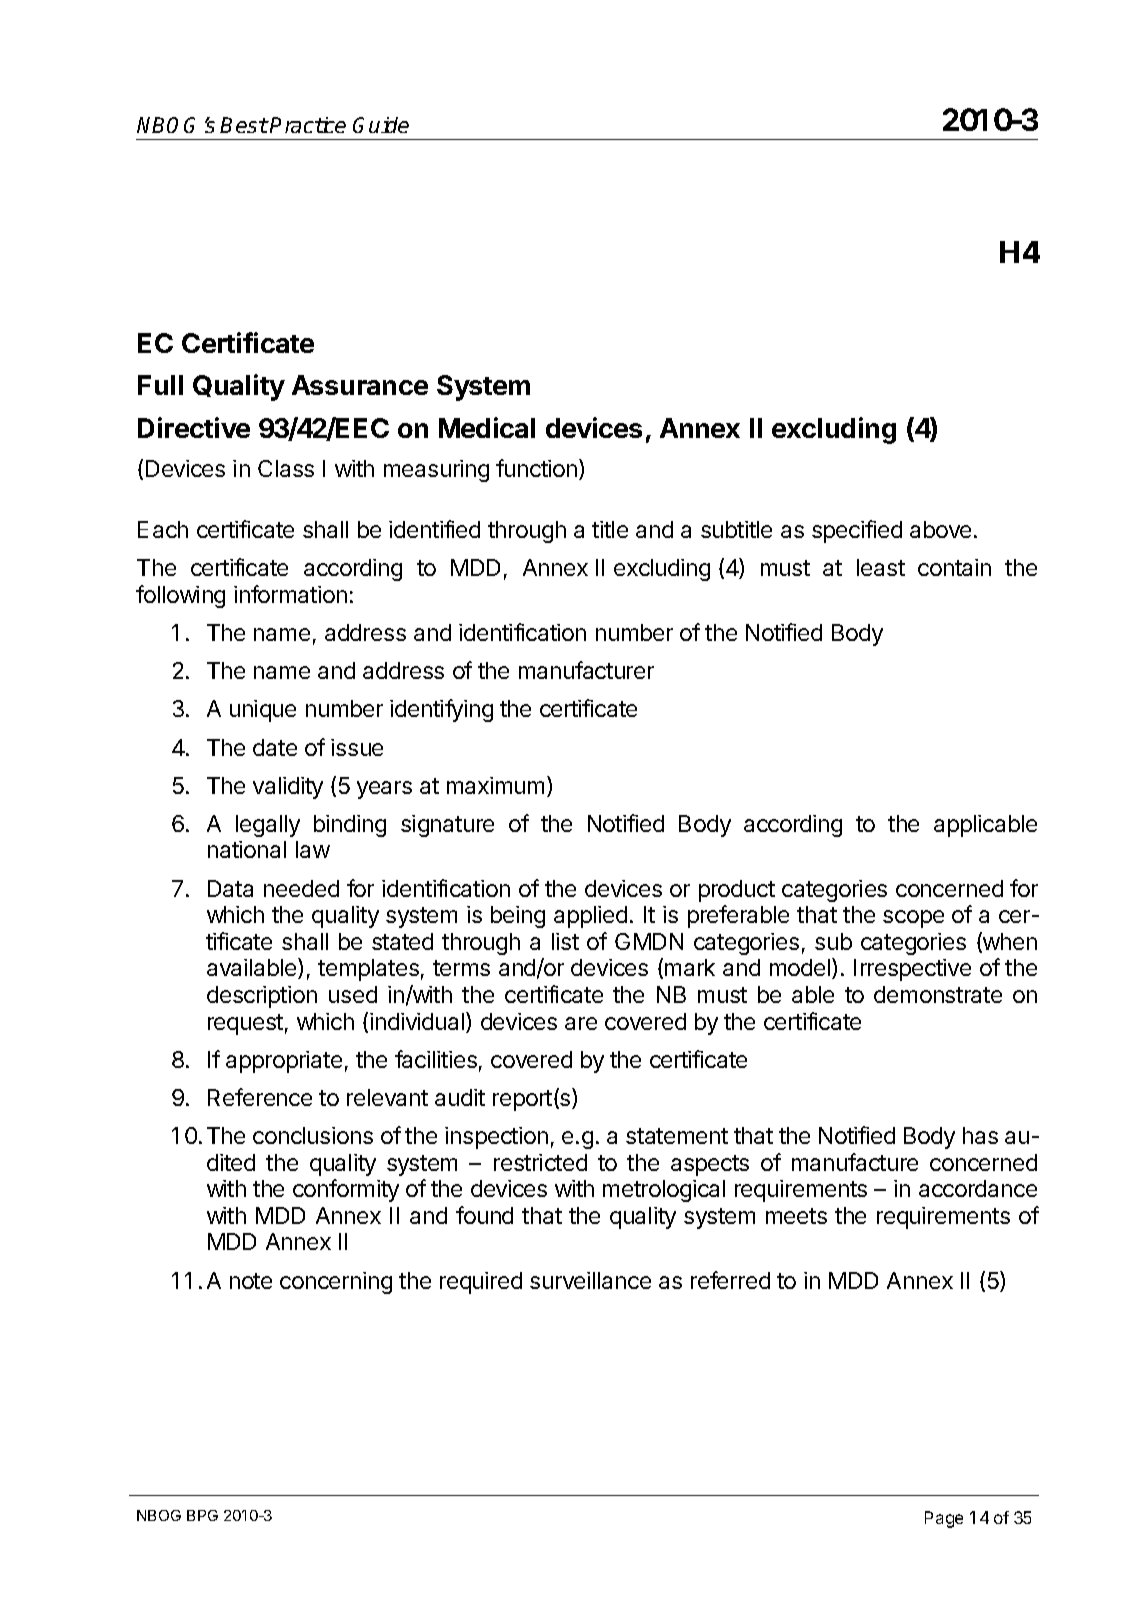 The height and width of the page is (1623, 1147). I want to click on information, so click(290, 594).
